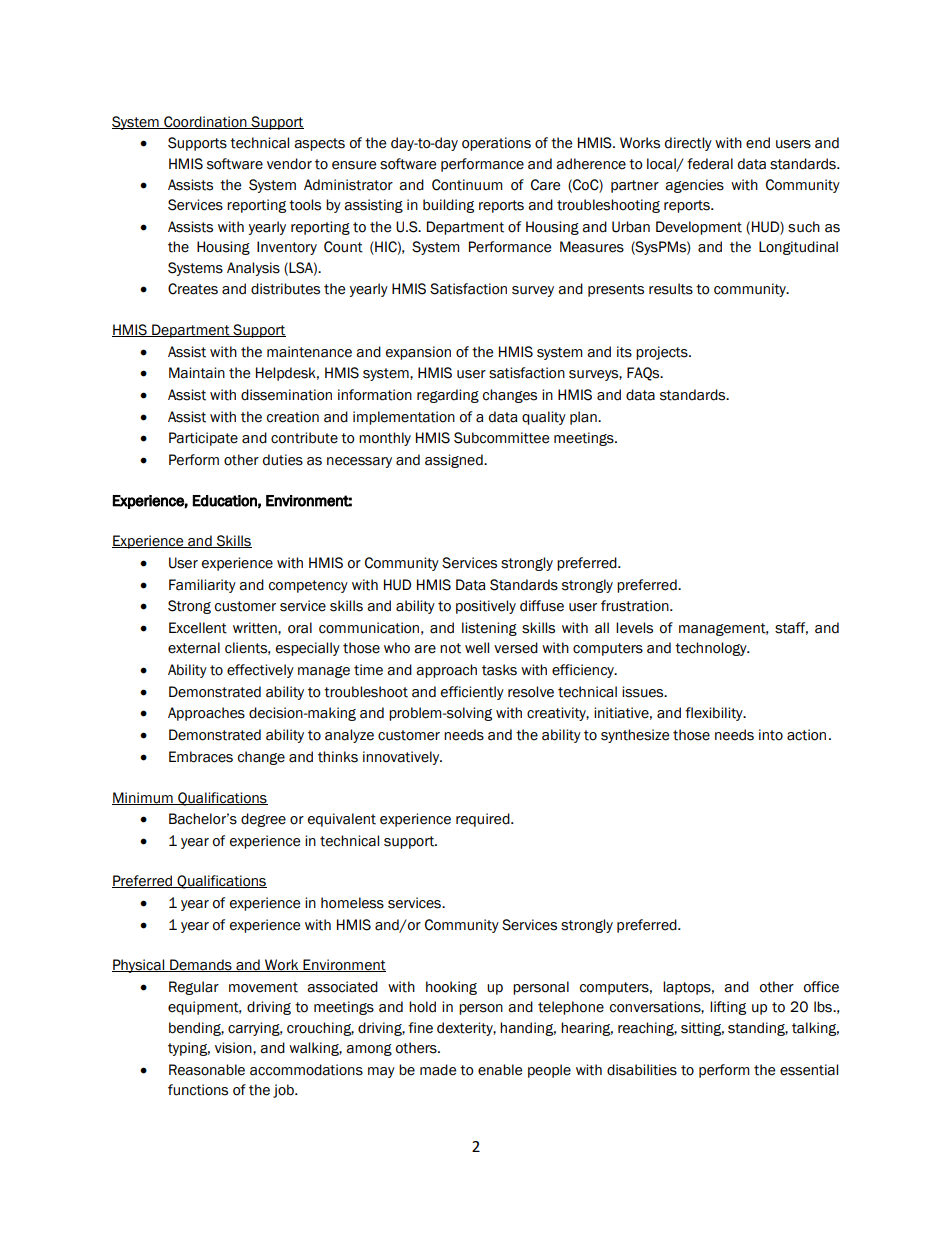 This page has width=952, height=1233. I want to click on federal, so click(710, 164).
